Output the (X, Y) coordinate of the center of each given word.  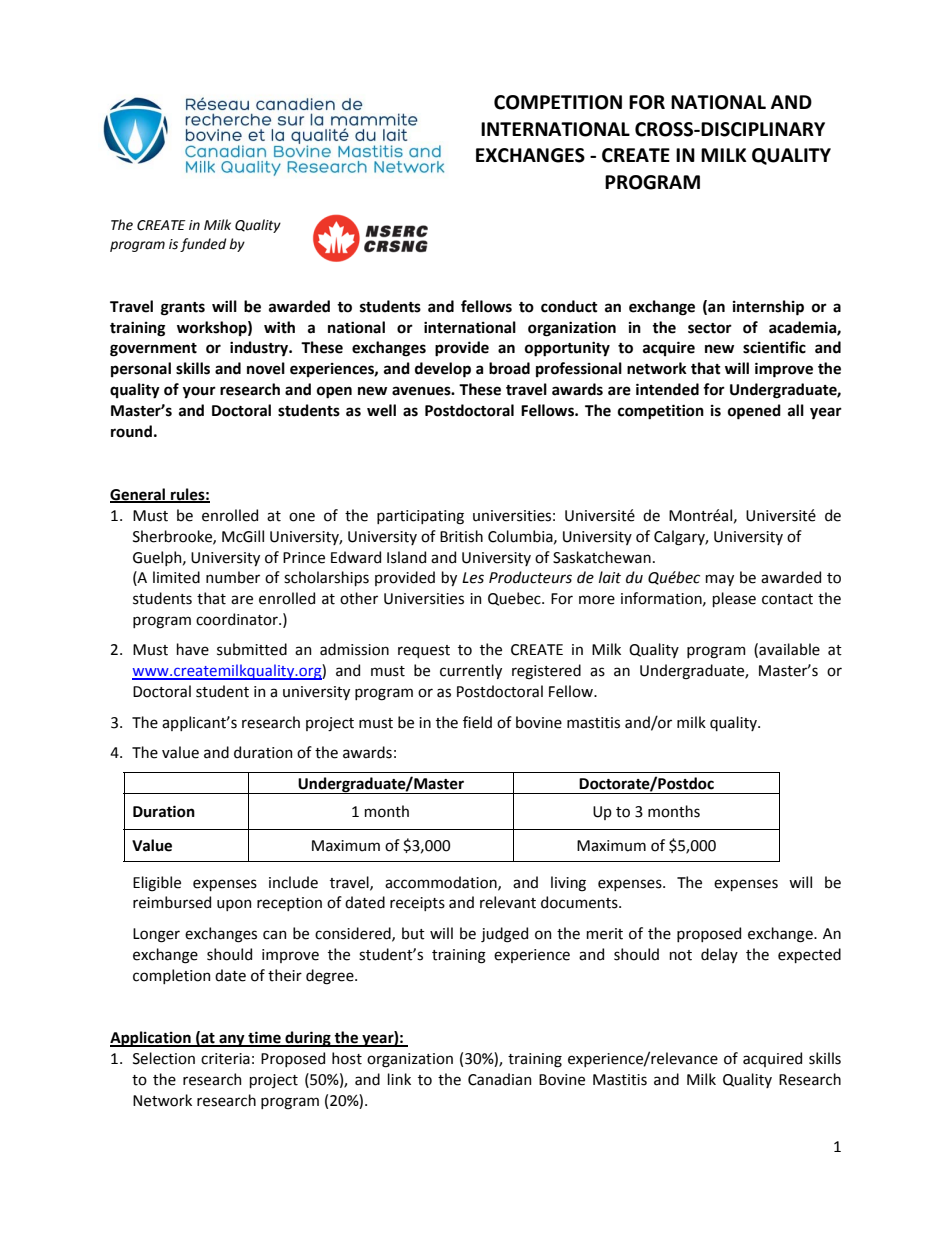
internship (768, 308)
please (734, 599)
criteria (225, 1059)
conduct (569, 306)
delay (719, 955)
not (681, 955)
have (193, 649)
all (796, 410)
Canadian (499, 1079)
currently (471, 671)
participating (420, 517)
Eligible (157, 884)
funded (203, 245)
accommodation (442, 883)
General (139, 495)
